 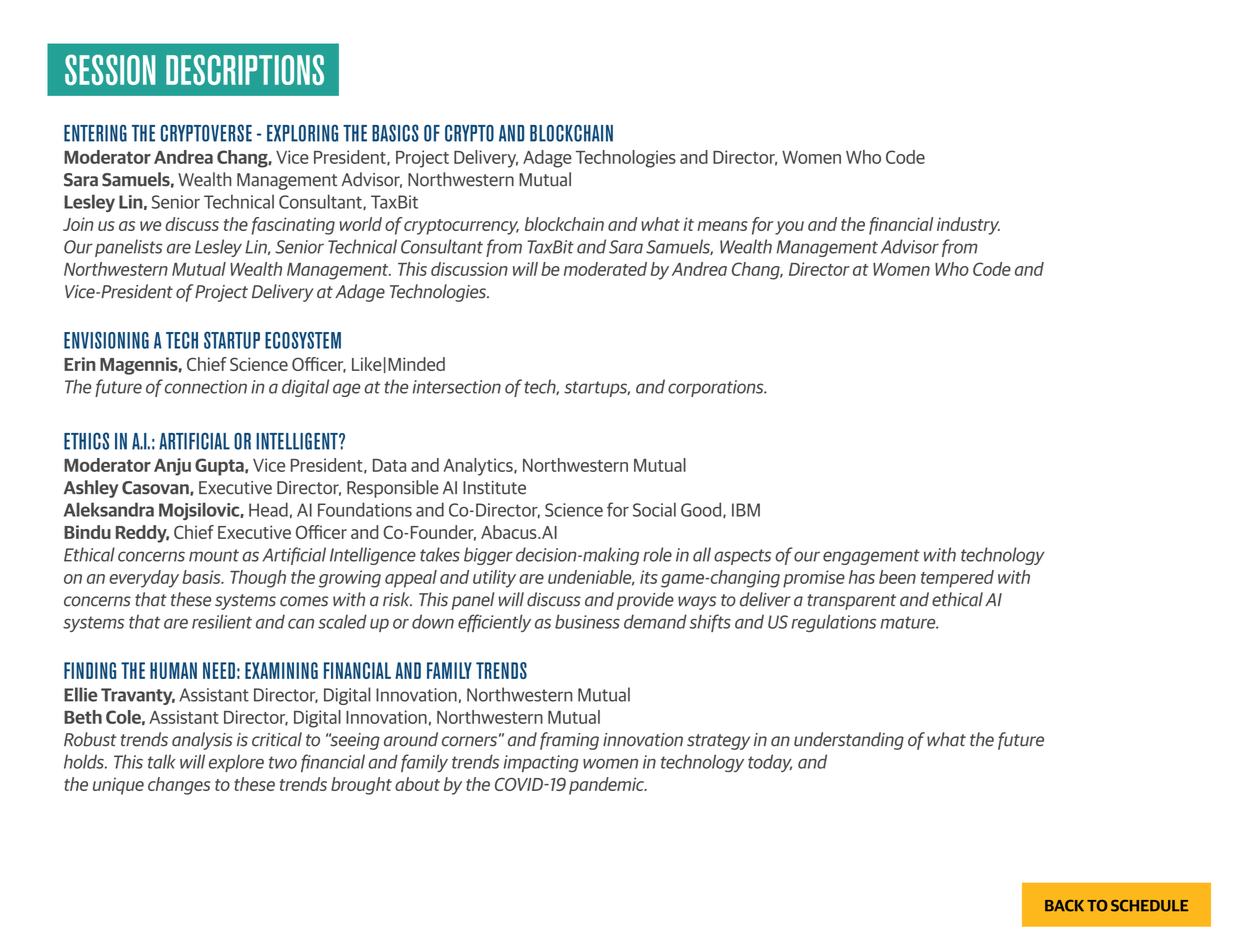 I want to click on pandemic, so click(x=607, y=786).
